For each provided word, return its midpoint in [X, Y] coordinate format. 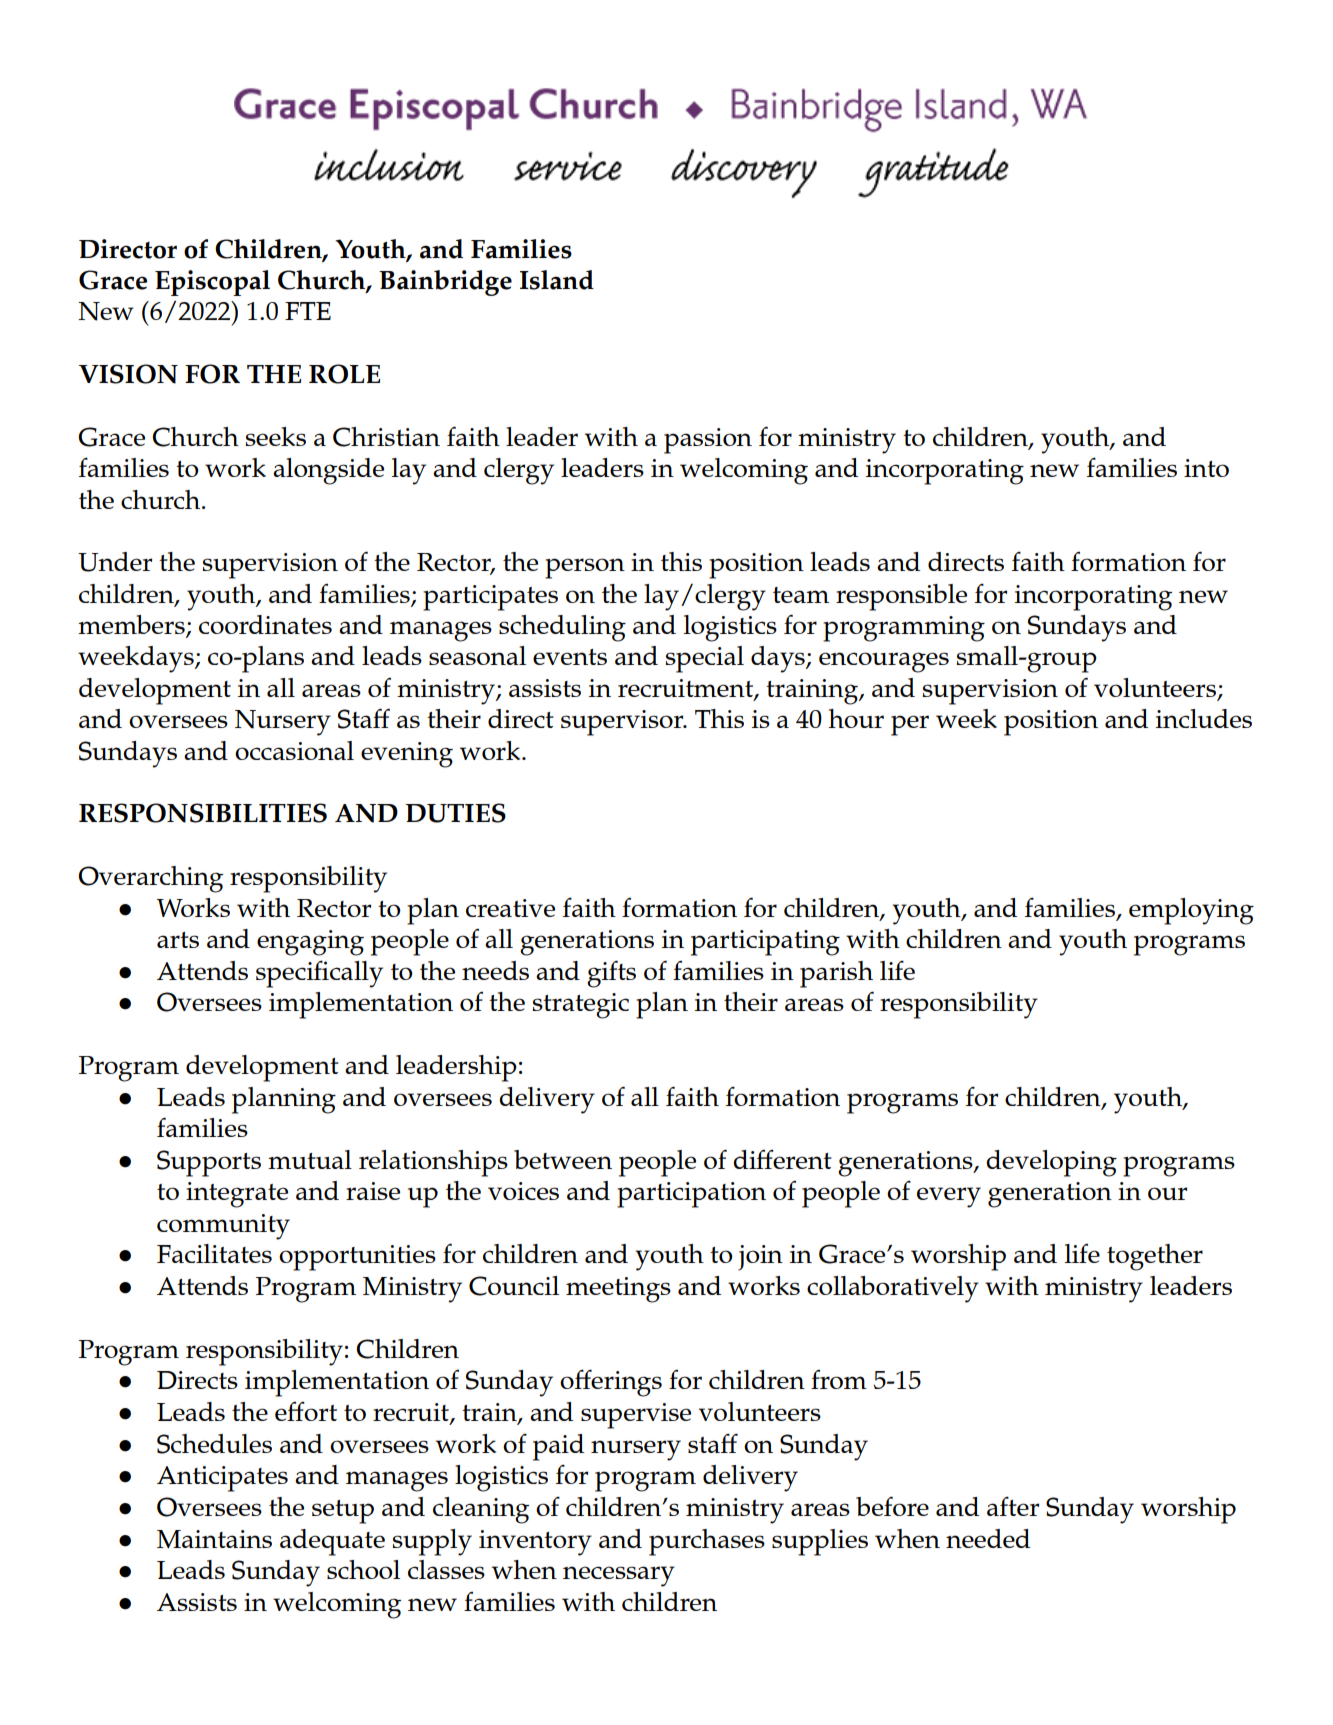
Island [557, 280]
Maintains [214, 1539]
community [223, 1227]
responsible [901, 597]
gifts [611, 974]
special [704, 659]
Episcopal [212, 283]
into [1206, 468]
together [1155, 1257]
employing [1191, 911]
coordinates [265, 624]
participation [691, 1195]
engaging [310, 943]
